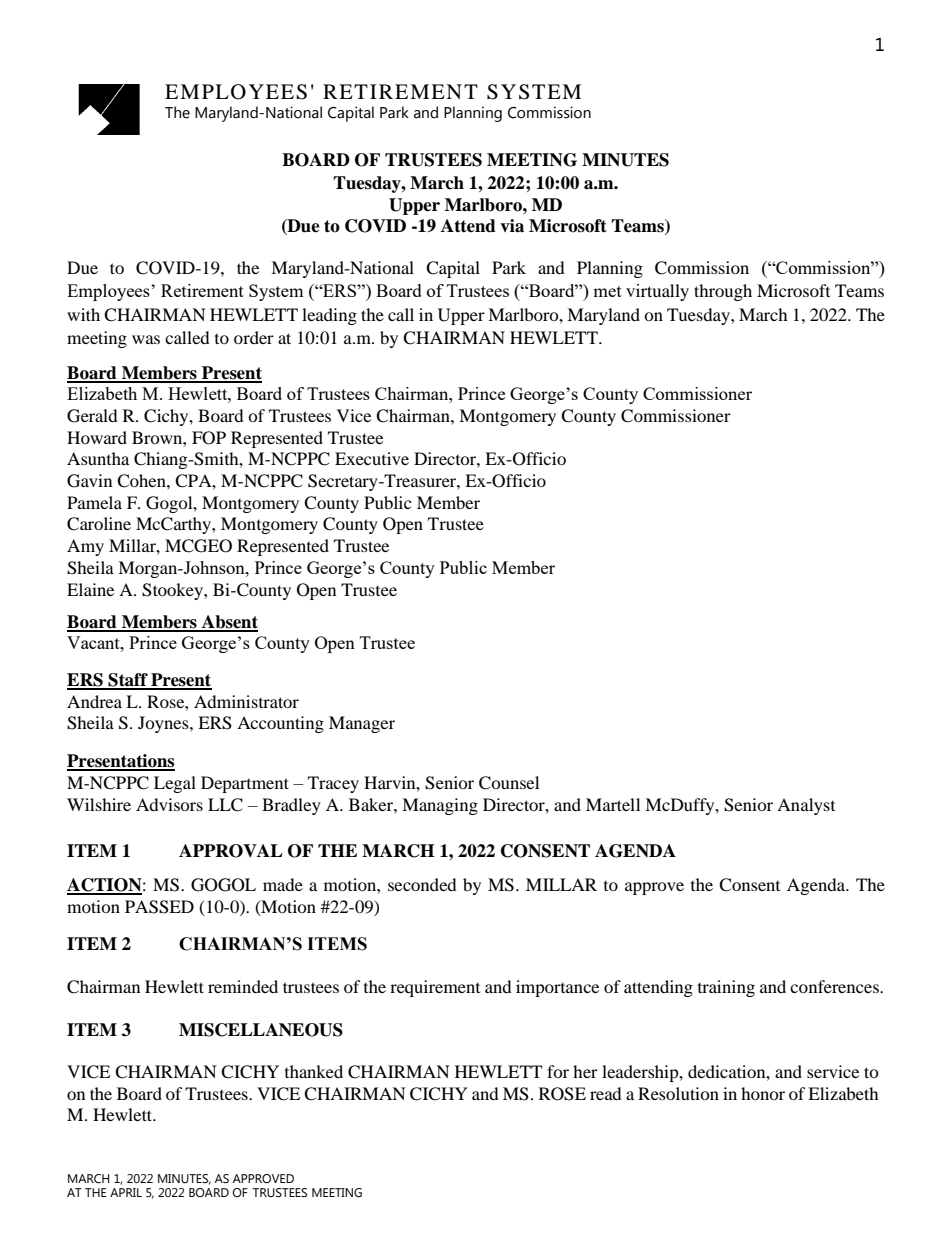 This screenshot has height=1233, width=952. I want to click on Amy, so click(85, 547).
